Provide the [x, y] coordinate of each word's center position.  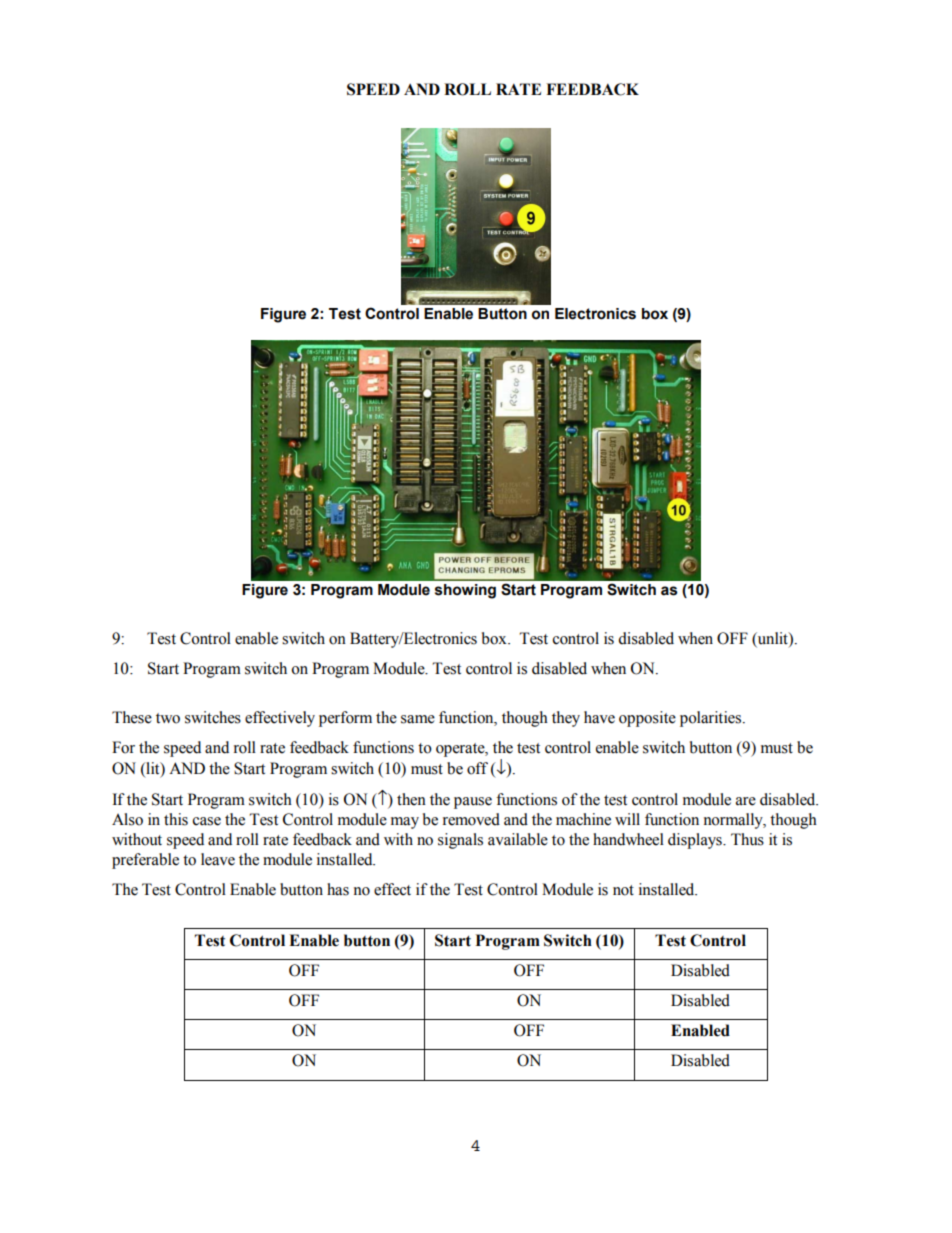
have [599, 717]
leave [218, 859]
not [623, 890]
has [338, 889]
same [418, 719]
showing [465, 591]
